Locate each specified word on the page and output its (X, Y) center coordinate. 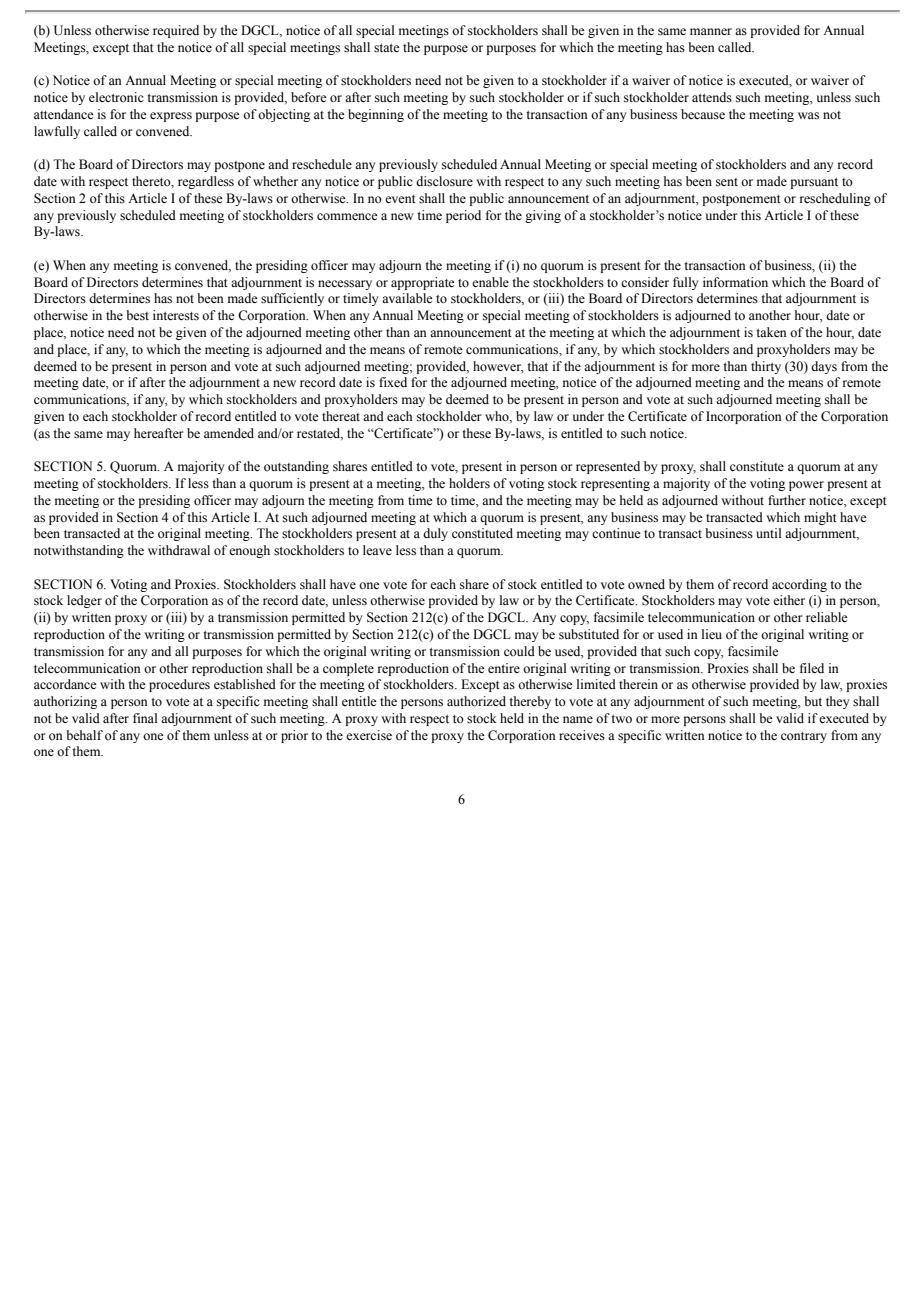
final (145, 718)
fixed (393, 382)
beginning (376, 115)
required (176, 31)
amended (229, 433)
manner (711, 31)
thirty (766, 367)
